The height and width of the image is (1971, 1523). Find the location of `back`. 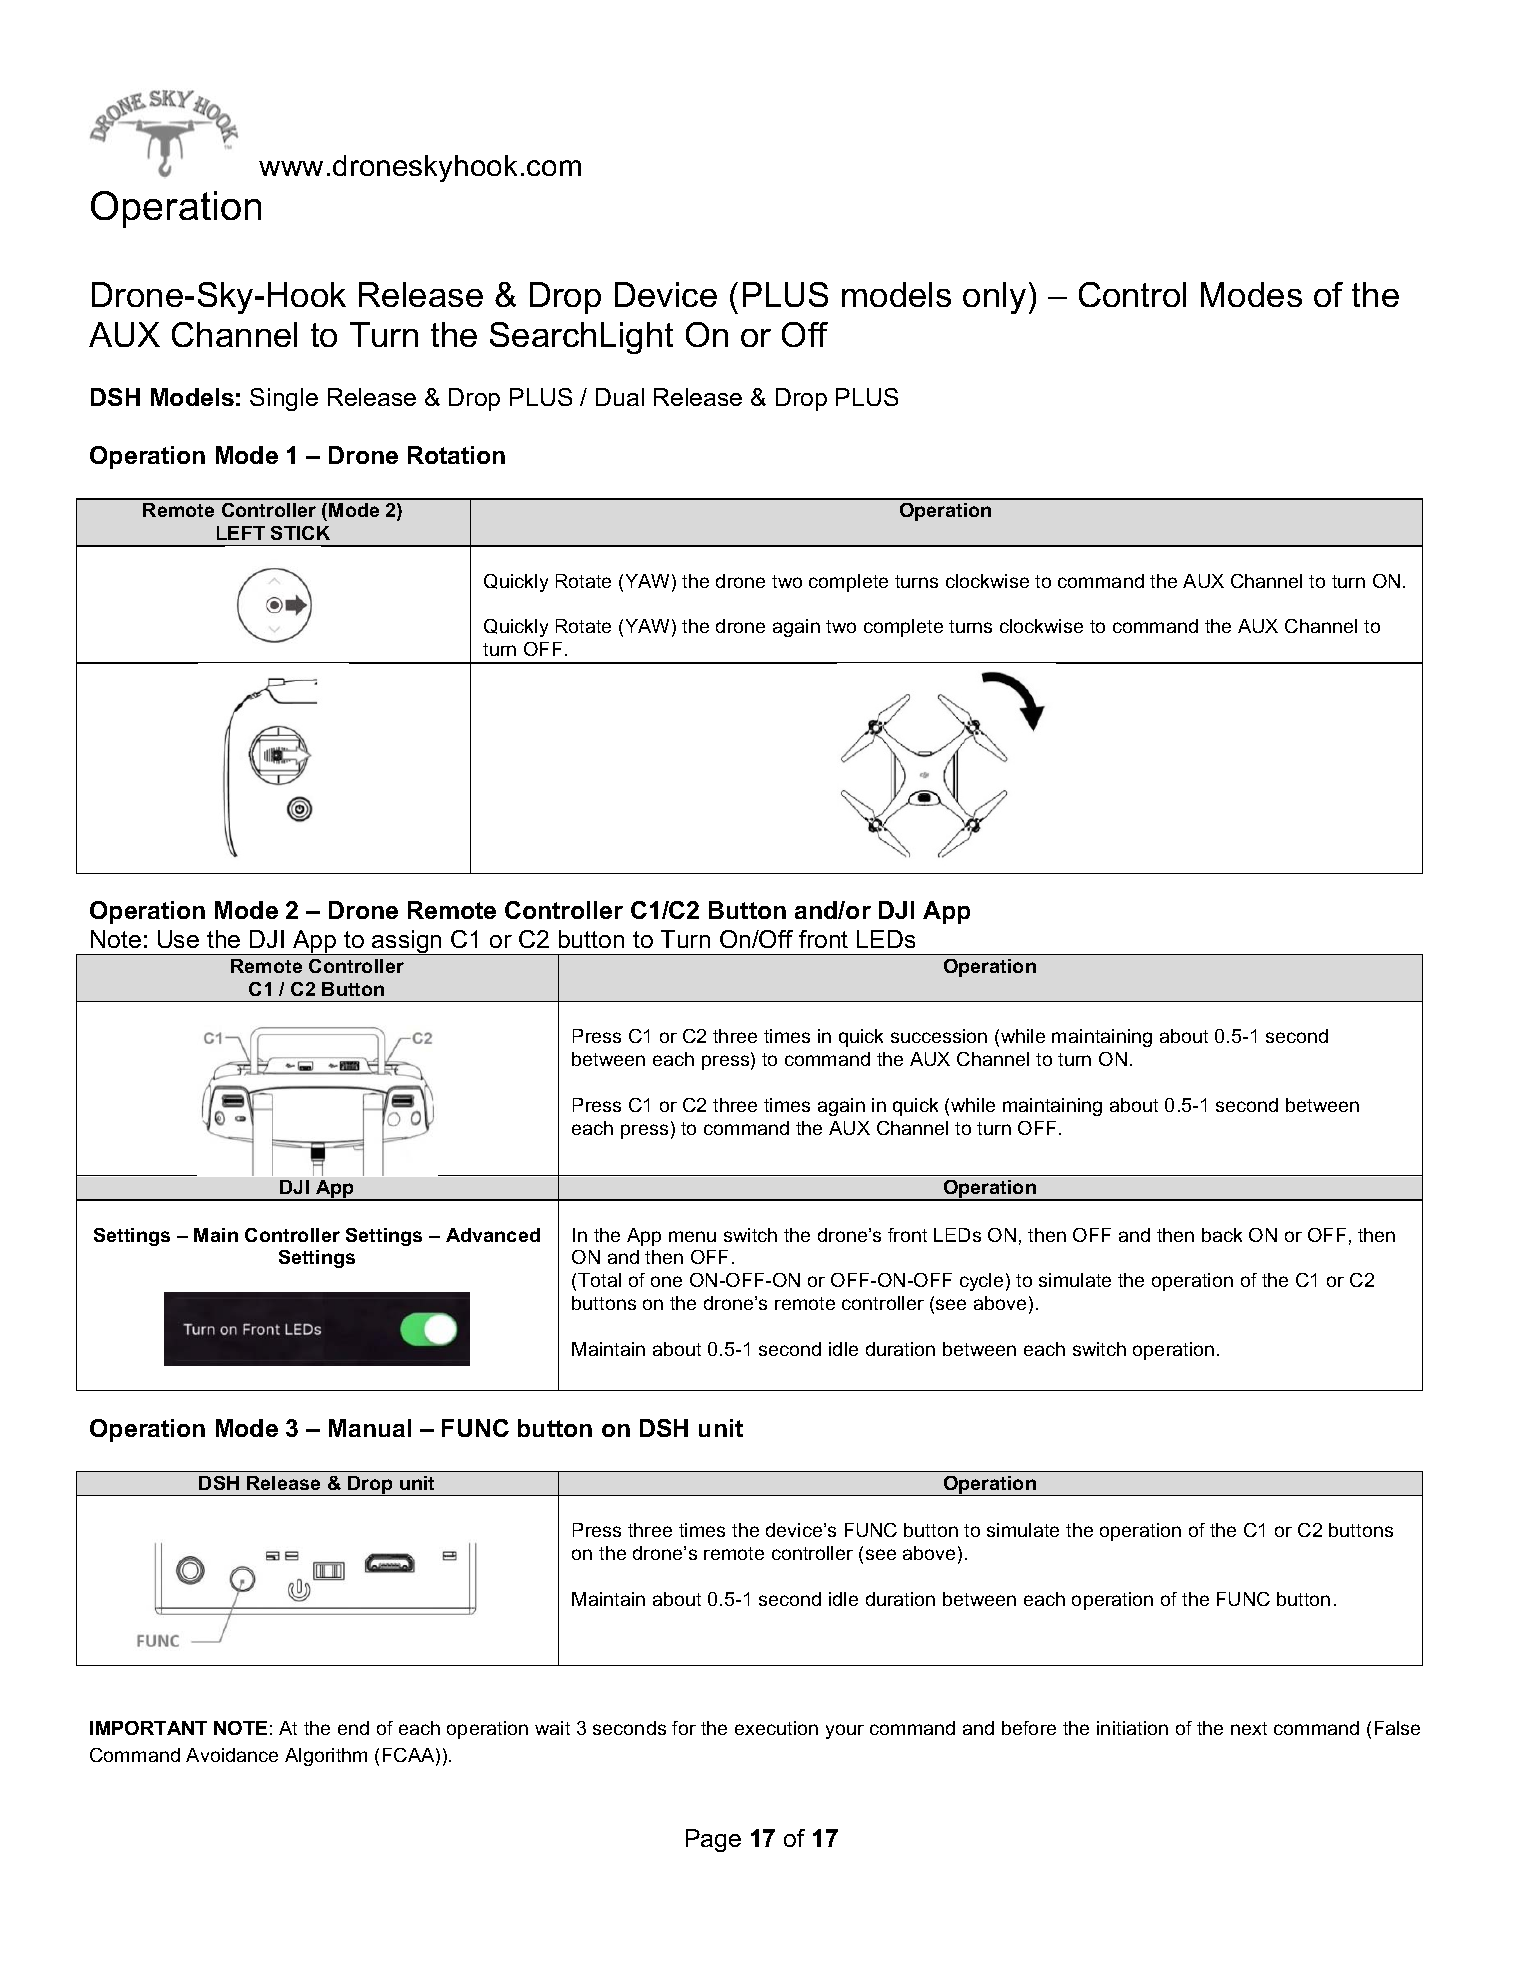

back is located at coordinates (1222, 1235).
